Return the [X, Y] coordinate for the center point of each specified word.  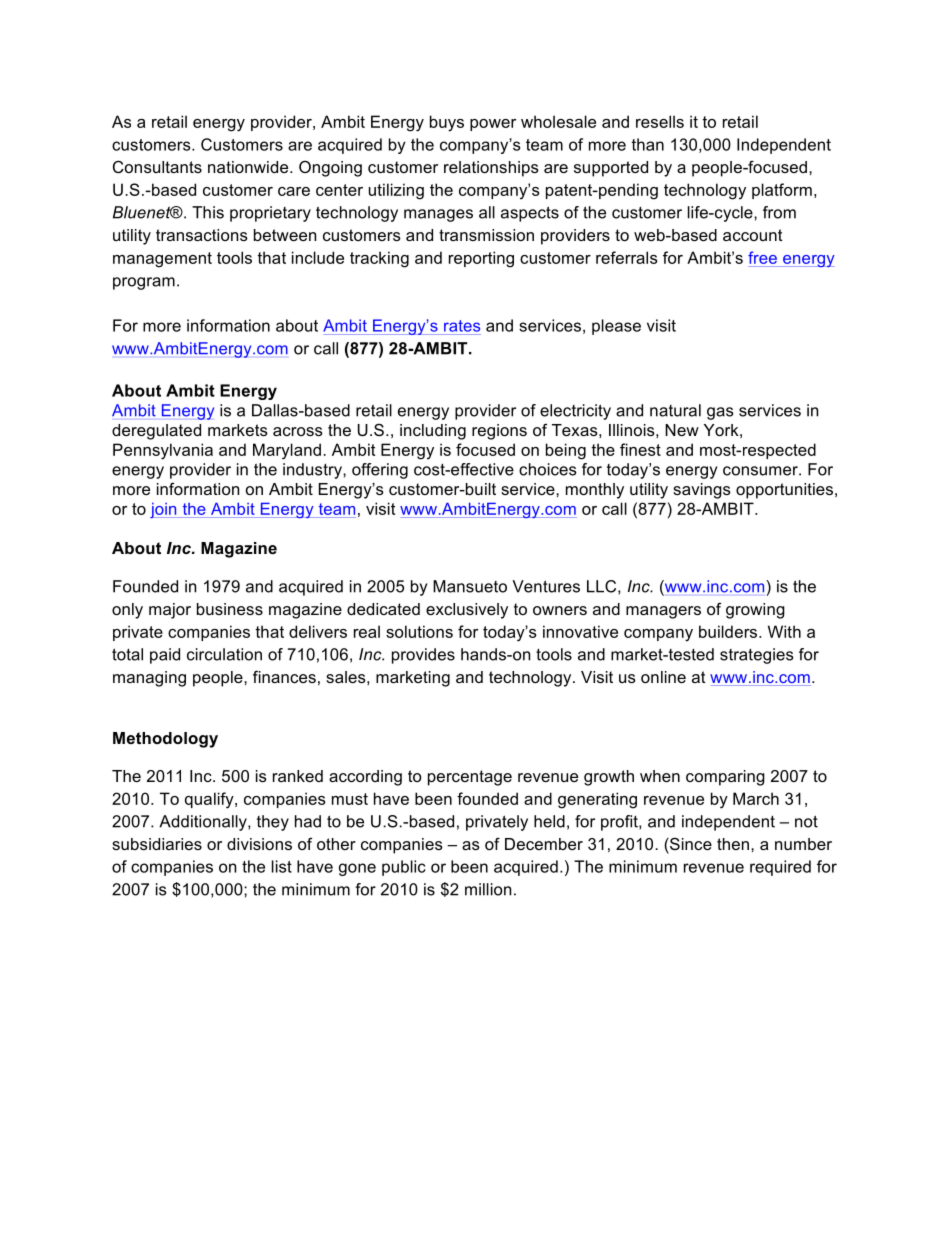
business [230, 609]
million [488, 889]
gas [720, 413]
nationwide [249, 167]
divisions [259, 844]
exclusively [467, 611]
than [648, 144]
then [733, 844]
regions [499, 432]
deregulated [156, 432]
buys [447, 123]
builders [729, 631]
